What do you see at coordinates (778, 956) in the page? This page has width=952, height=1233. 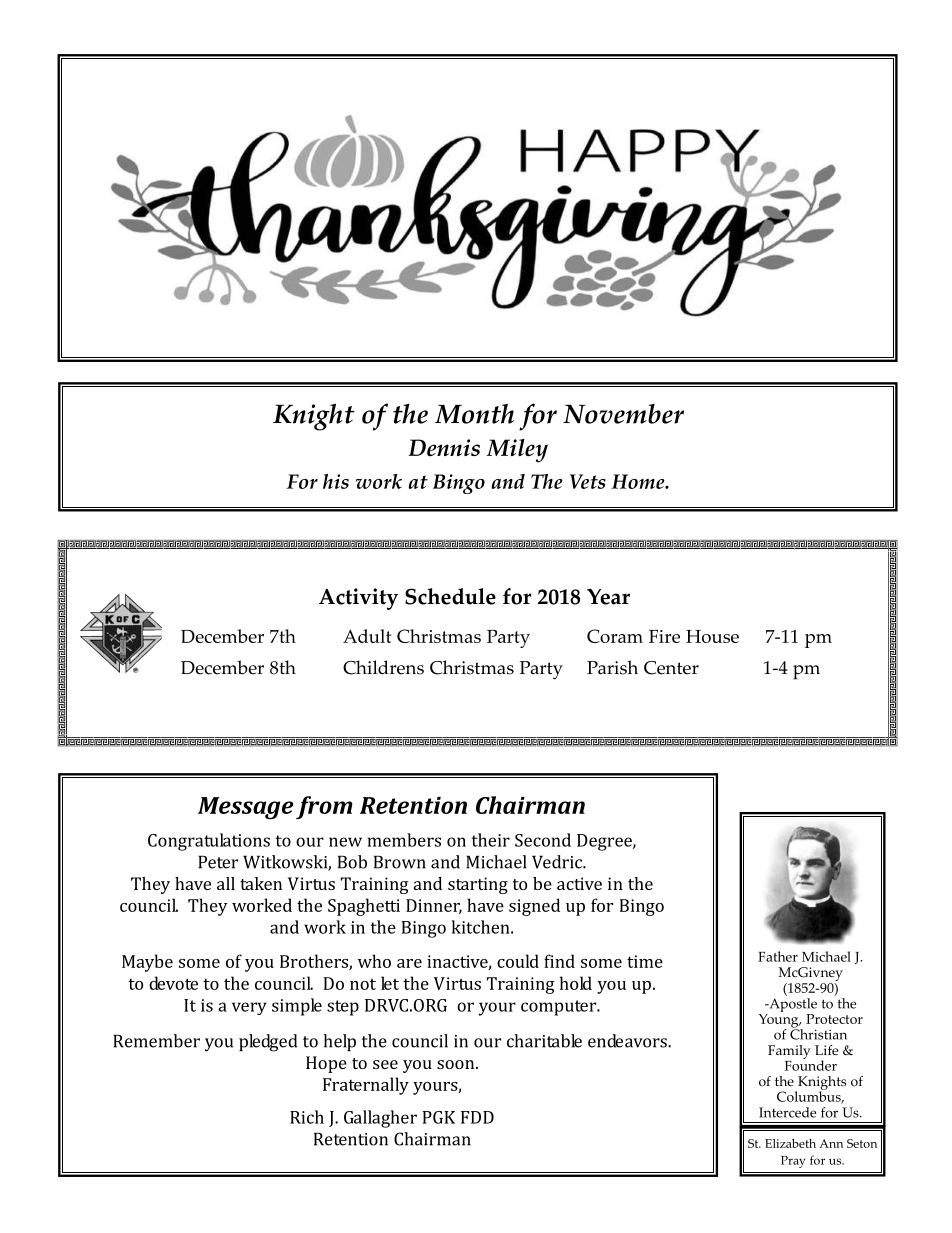 I see `Father` at bounding box center [778, 956].
